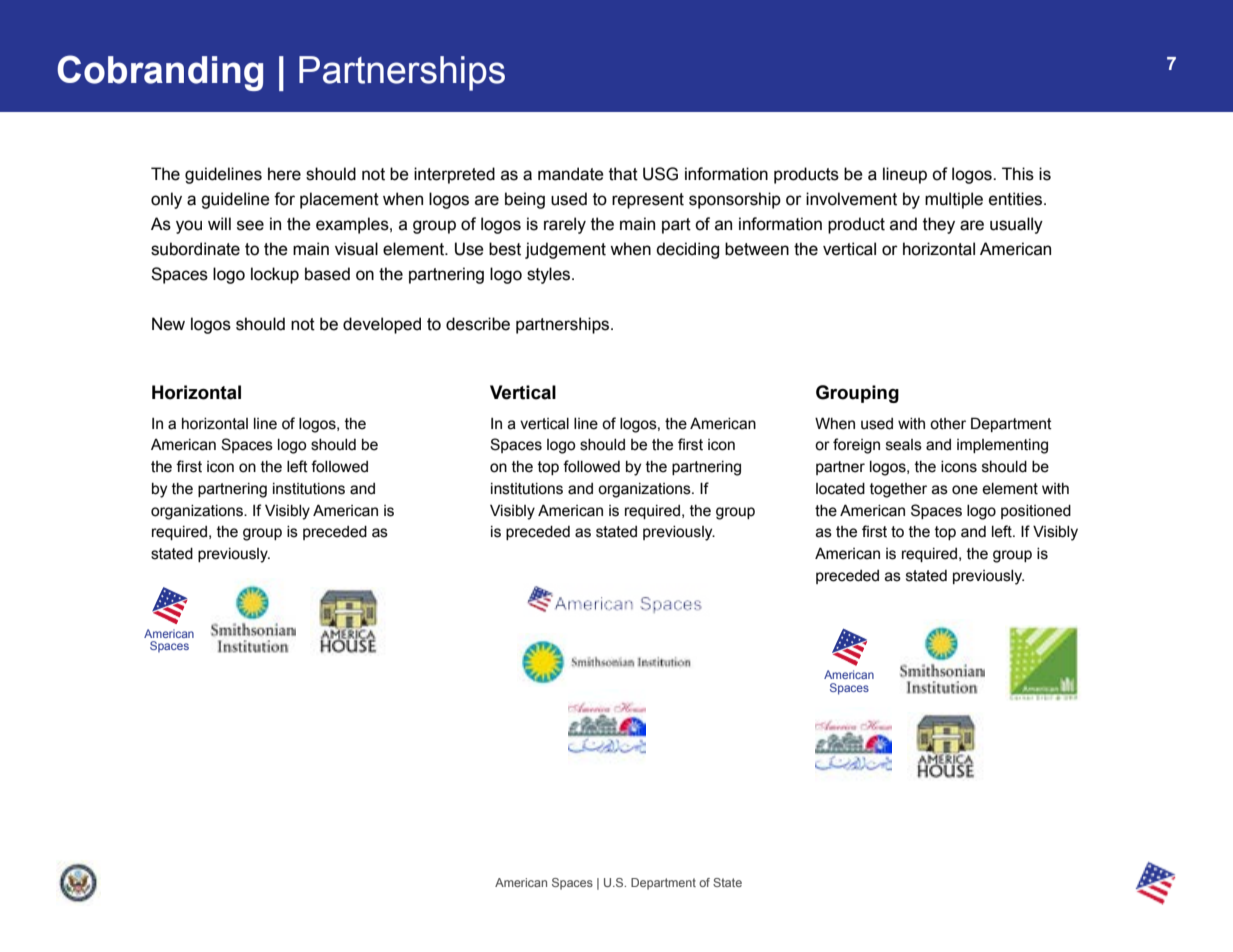 Image resolution: width=1233 pixels, height=952 pixels. I want to click on New, so click(168, 324).
